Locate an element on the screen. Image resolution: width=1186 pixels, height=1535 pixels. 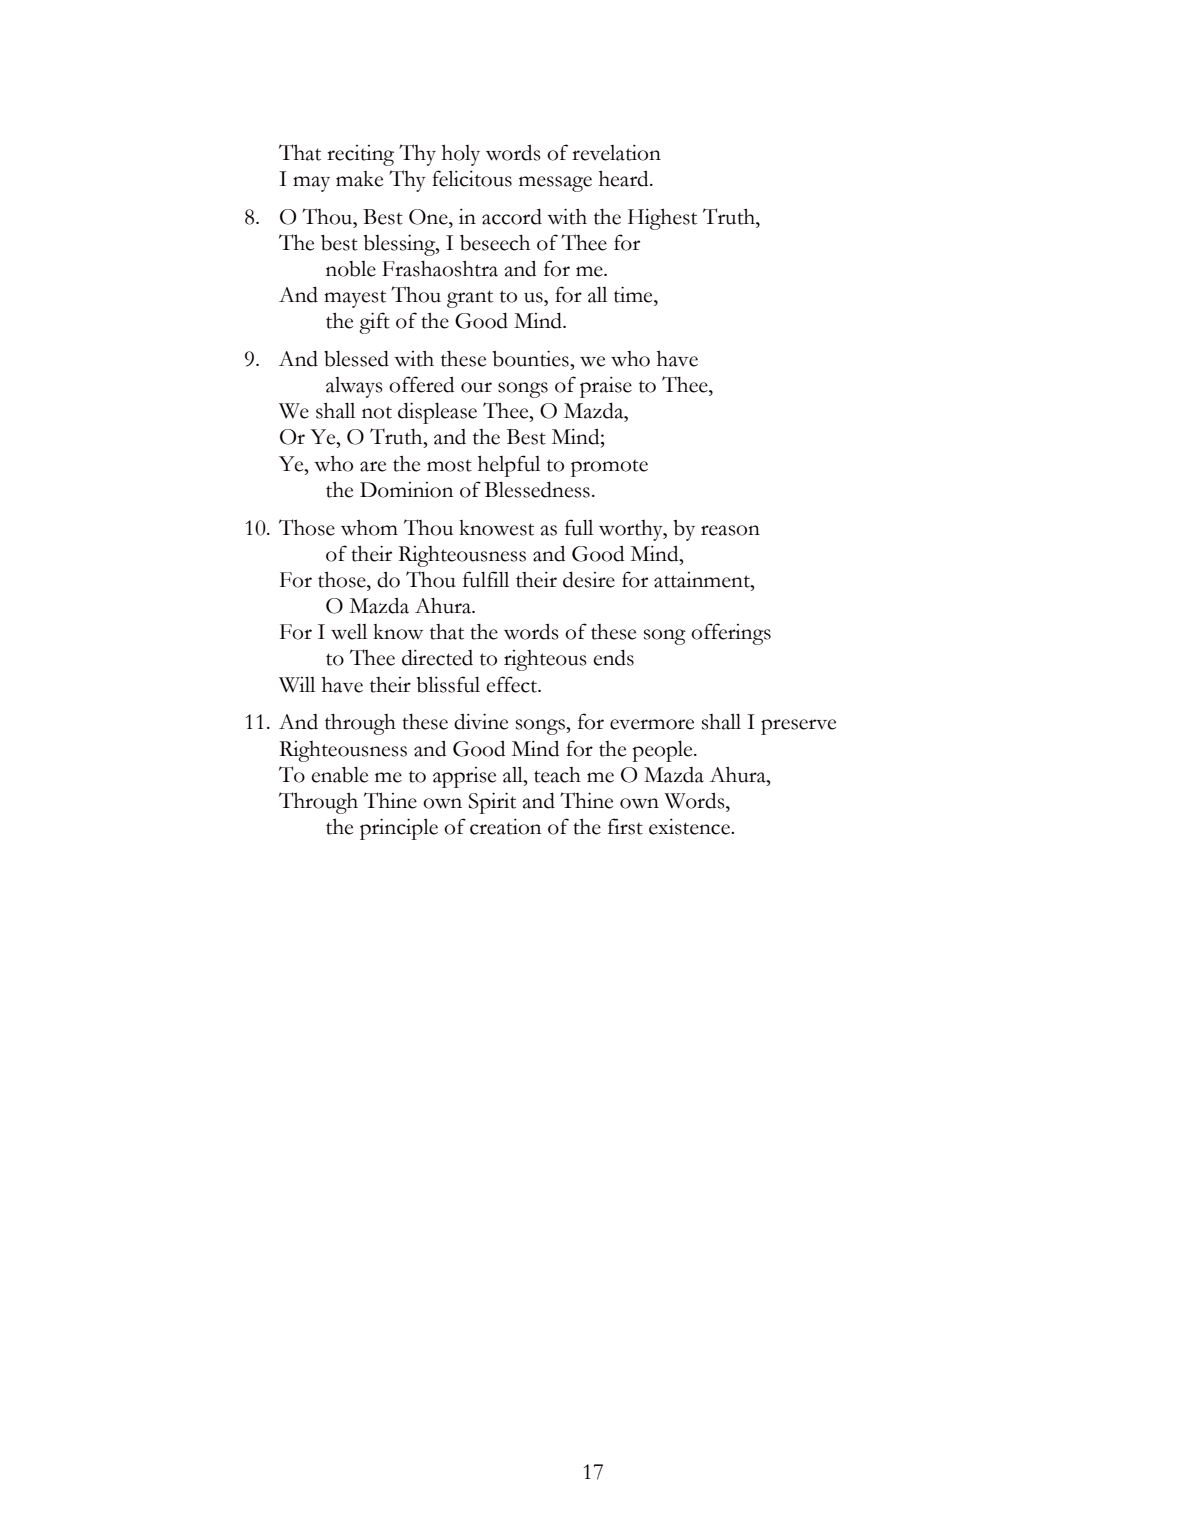
time is located at coordinates (634, 294).
